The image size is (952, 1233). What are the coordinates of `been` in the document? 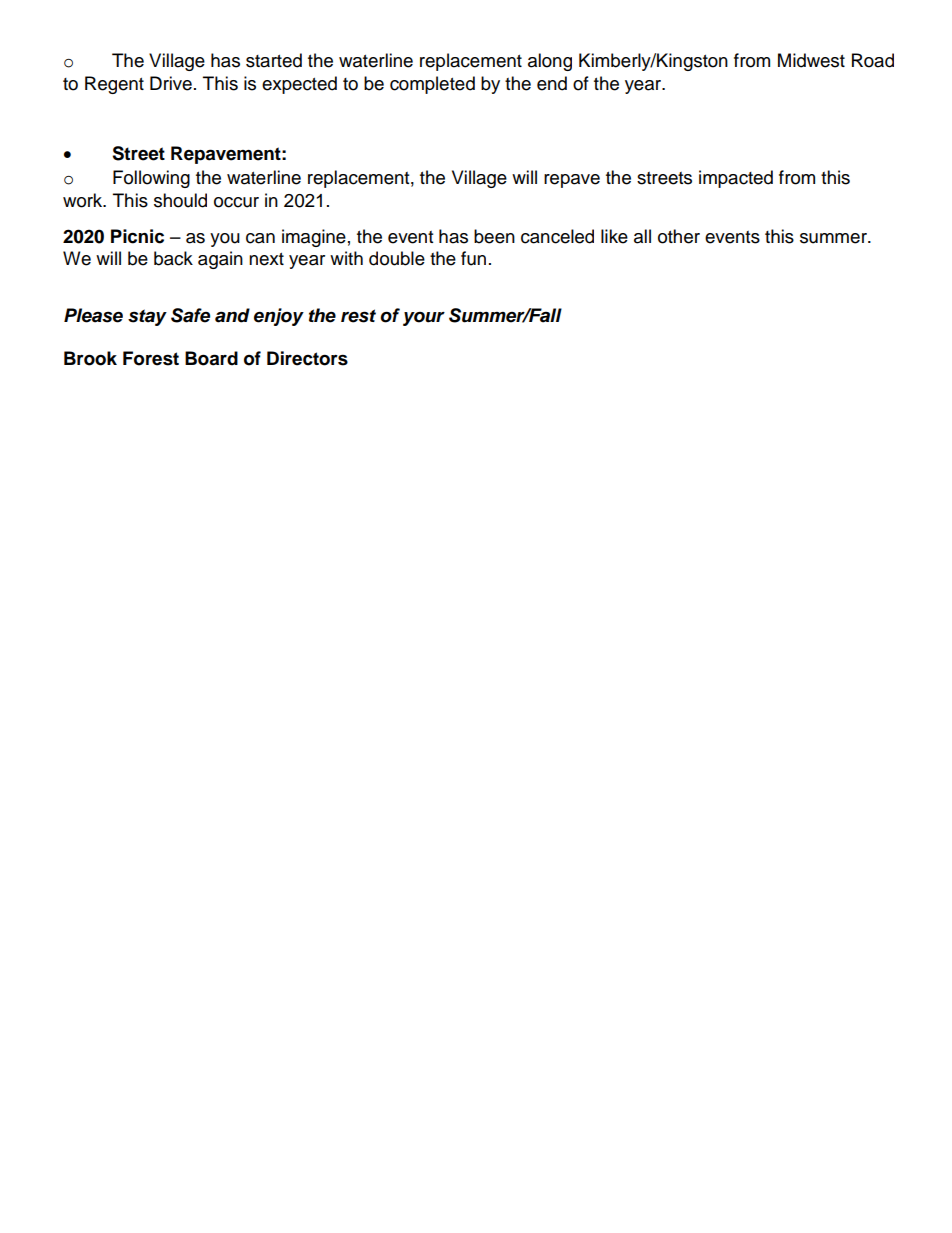 It's located at (494, 236).
